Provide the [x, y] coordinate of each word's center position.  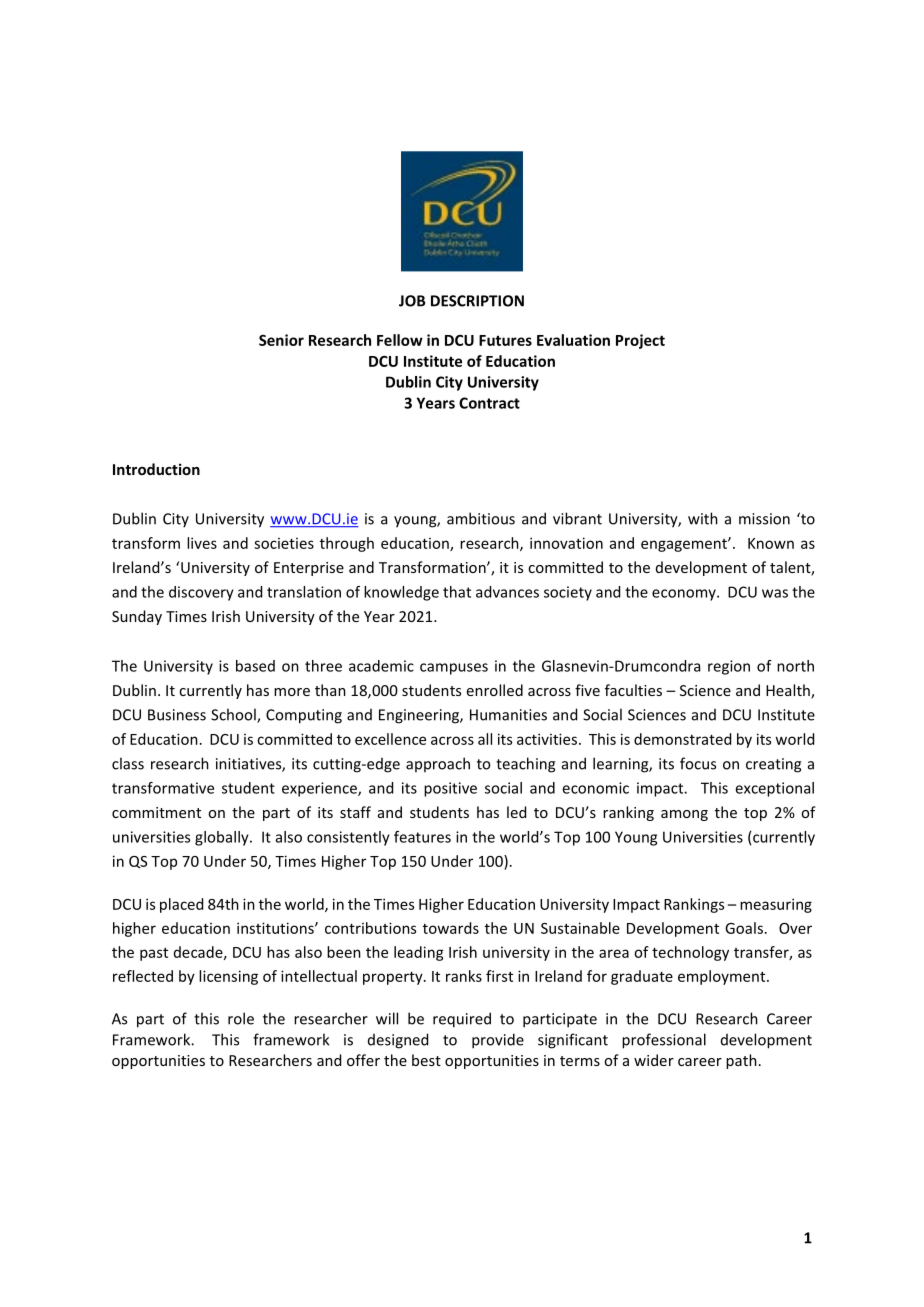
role [241, 1018]
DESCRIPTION [477, 301]
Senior [281, 340]
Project [640, 341]
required [462, 1020]
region [729, 667]
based [255, 666]
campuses [454, 669]
